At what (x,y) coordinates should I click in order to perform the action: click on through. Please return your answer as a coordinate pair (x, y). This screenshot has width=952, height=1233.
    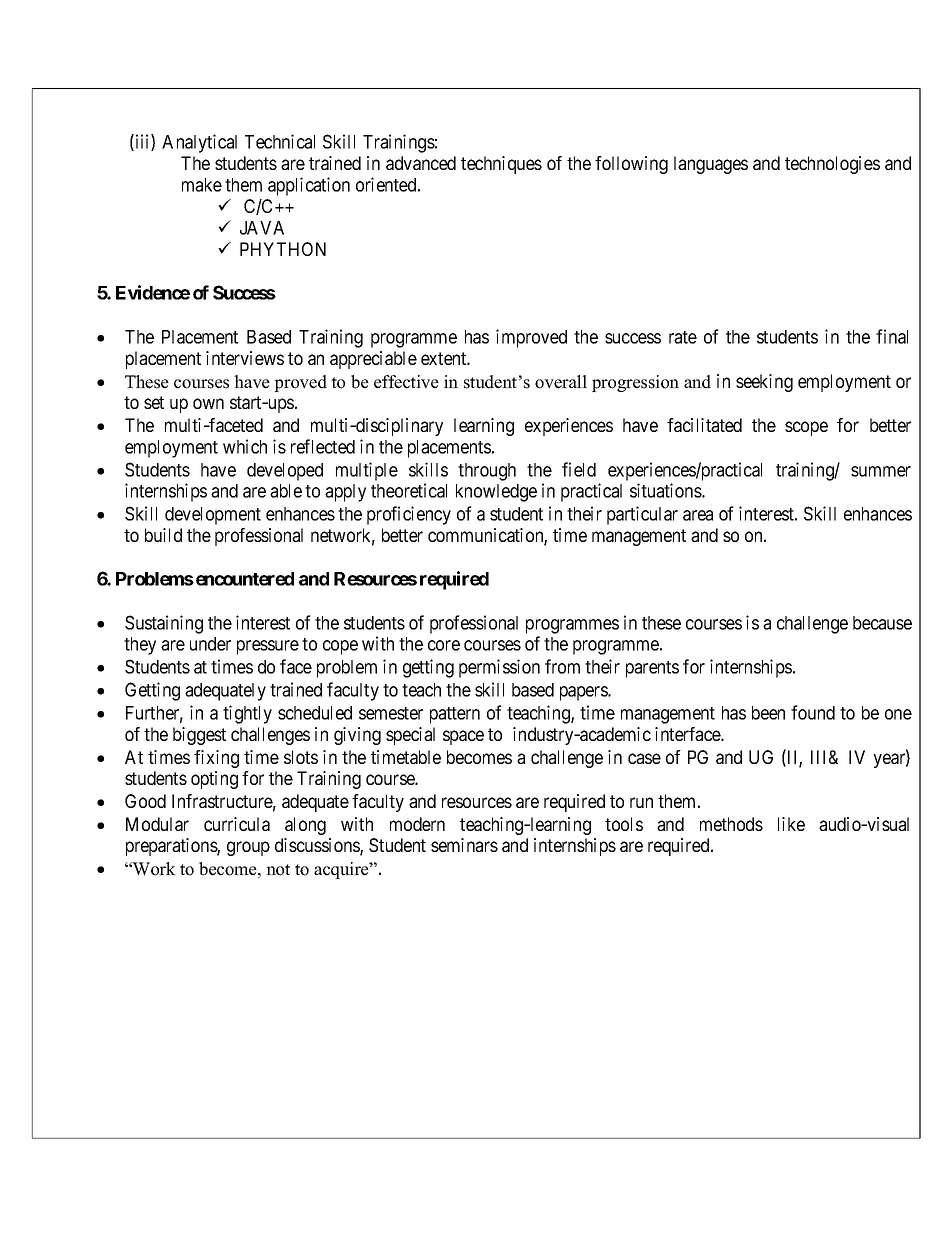
    Looking at the image, I should click on (487, 472).
